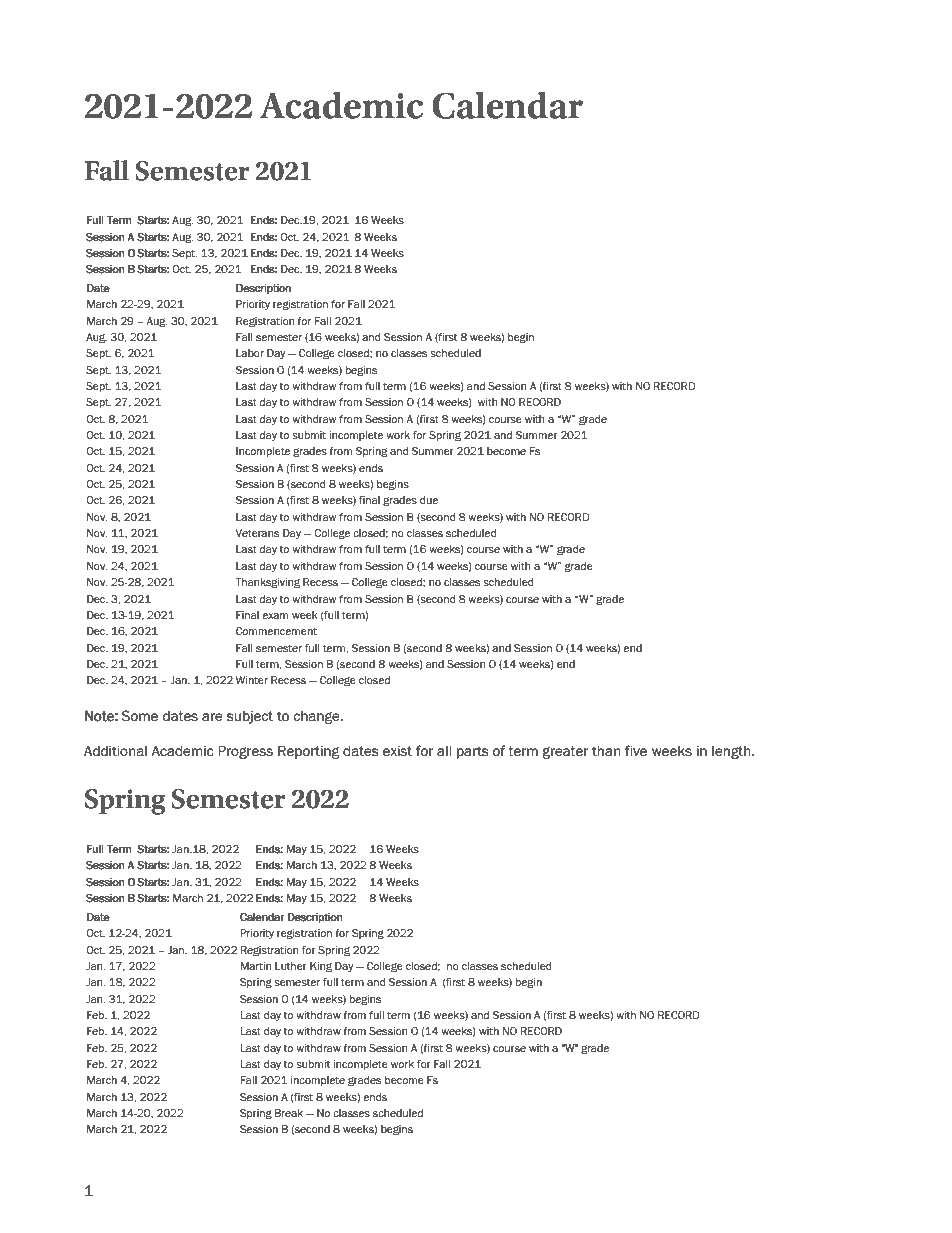  Describe the element at coordinates (397, 751) in the page. I see `exist` at that location.
